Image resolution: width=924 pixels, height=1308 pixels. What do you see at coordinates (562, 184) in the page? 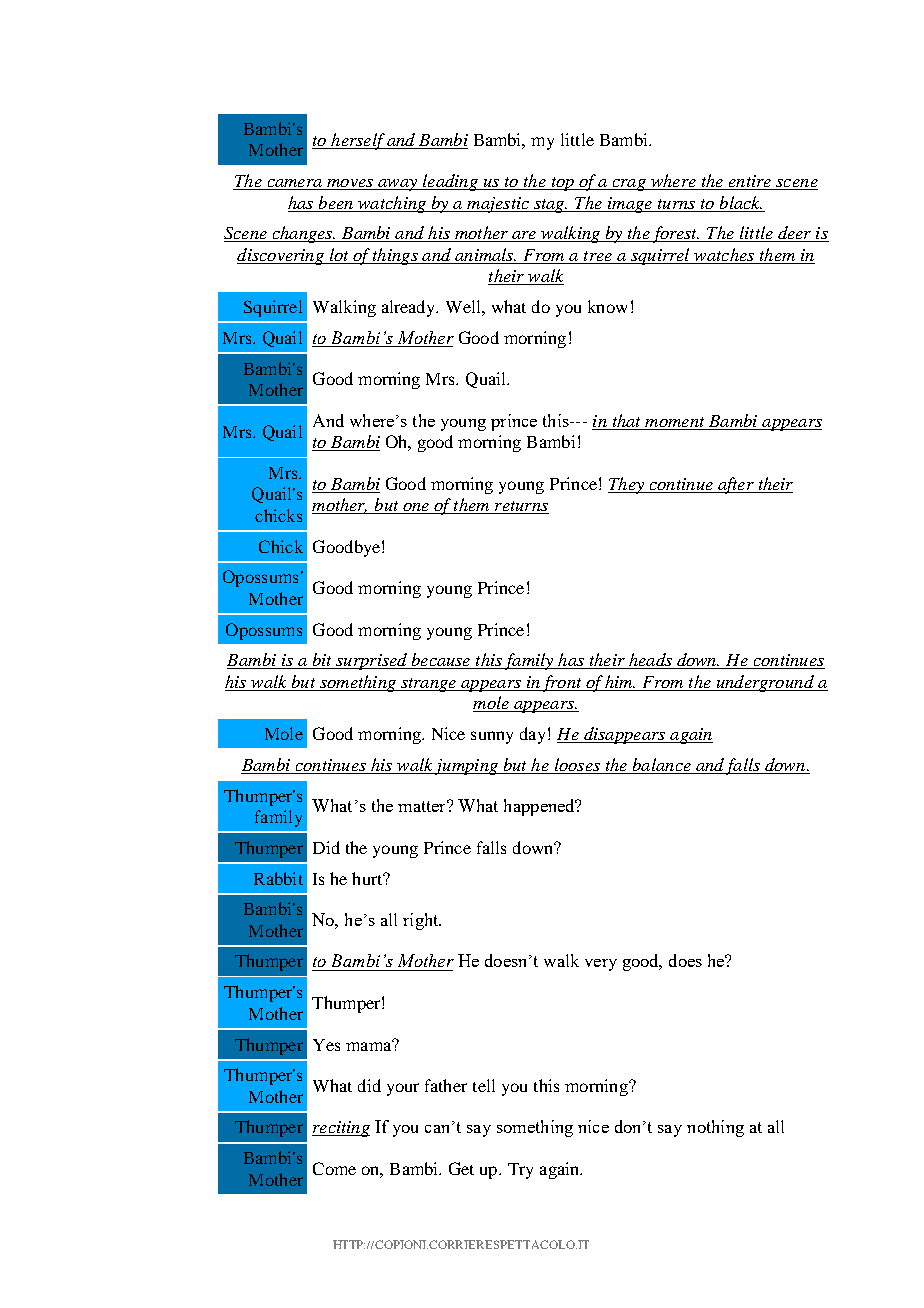
I see `top` at bounding box center [562, 184].
